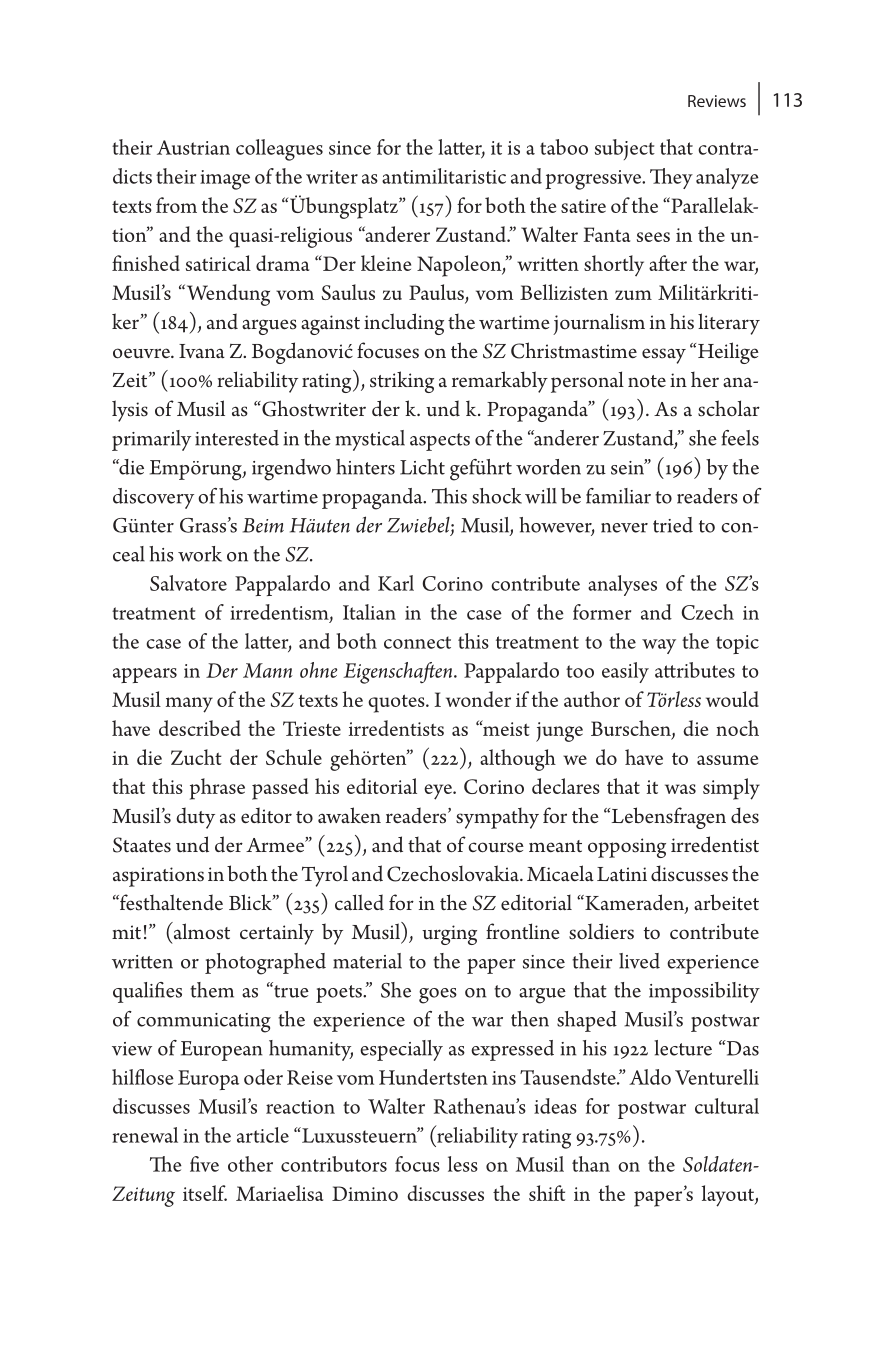 Image resolution: width=896 pixels, height=1345 pixels. What do you see at coordinates (680, 789) in the screenshot?
I see `was` at bounding box center [680, 789].
